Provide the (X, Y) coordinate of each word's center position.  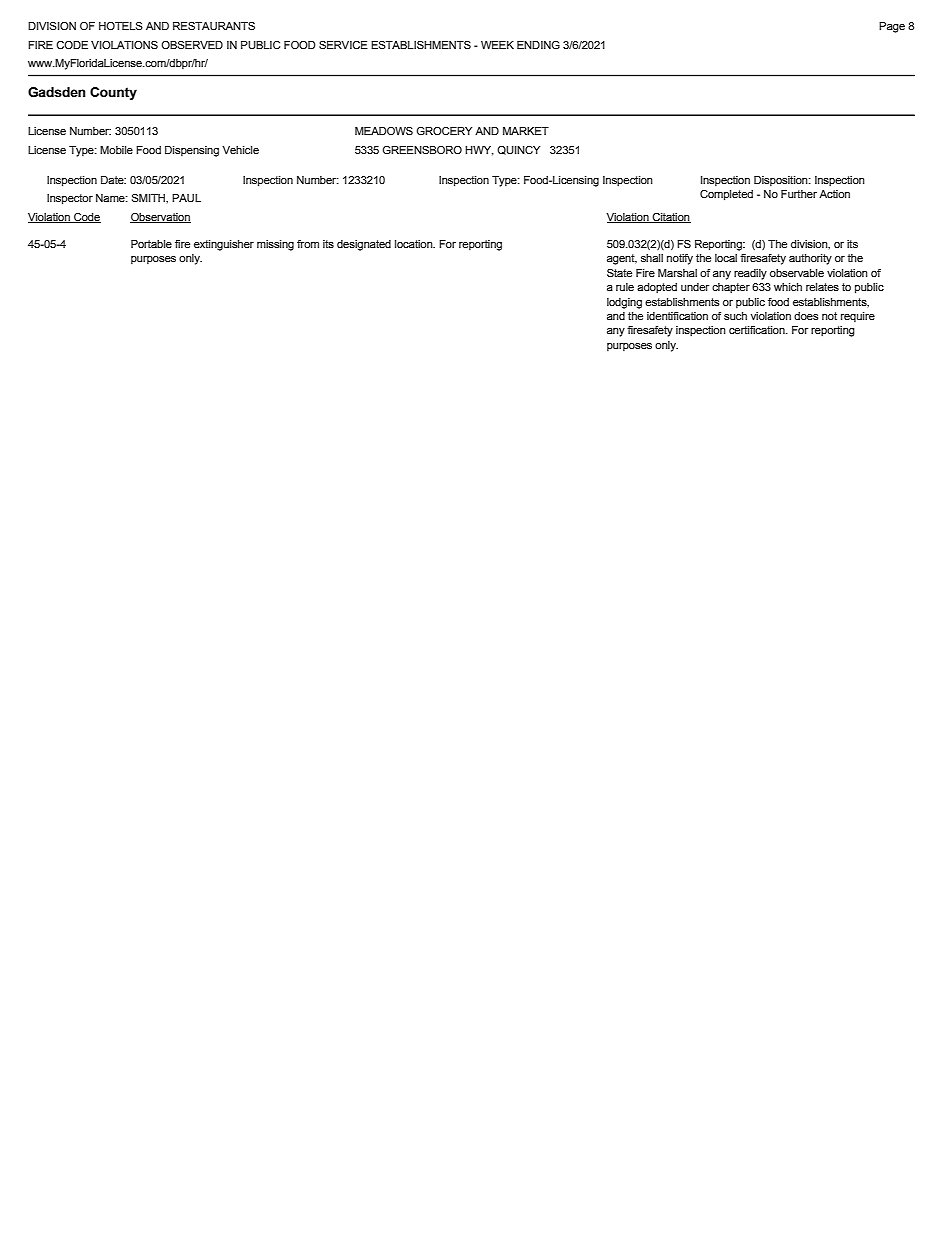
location (415, 244)
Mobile (116, 150)
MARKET (526, 131)
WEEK (497, 45)
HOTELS (121, 26)
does (806, 316)
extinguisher (224, 245)
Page (892, 27)
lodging (624, 303)
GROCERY (444, 131)
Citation (670, 218)
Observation (160, 218)
